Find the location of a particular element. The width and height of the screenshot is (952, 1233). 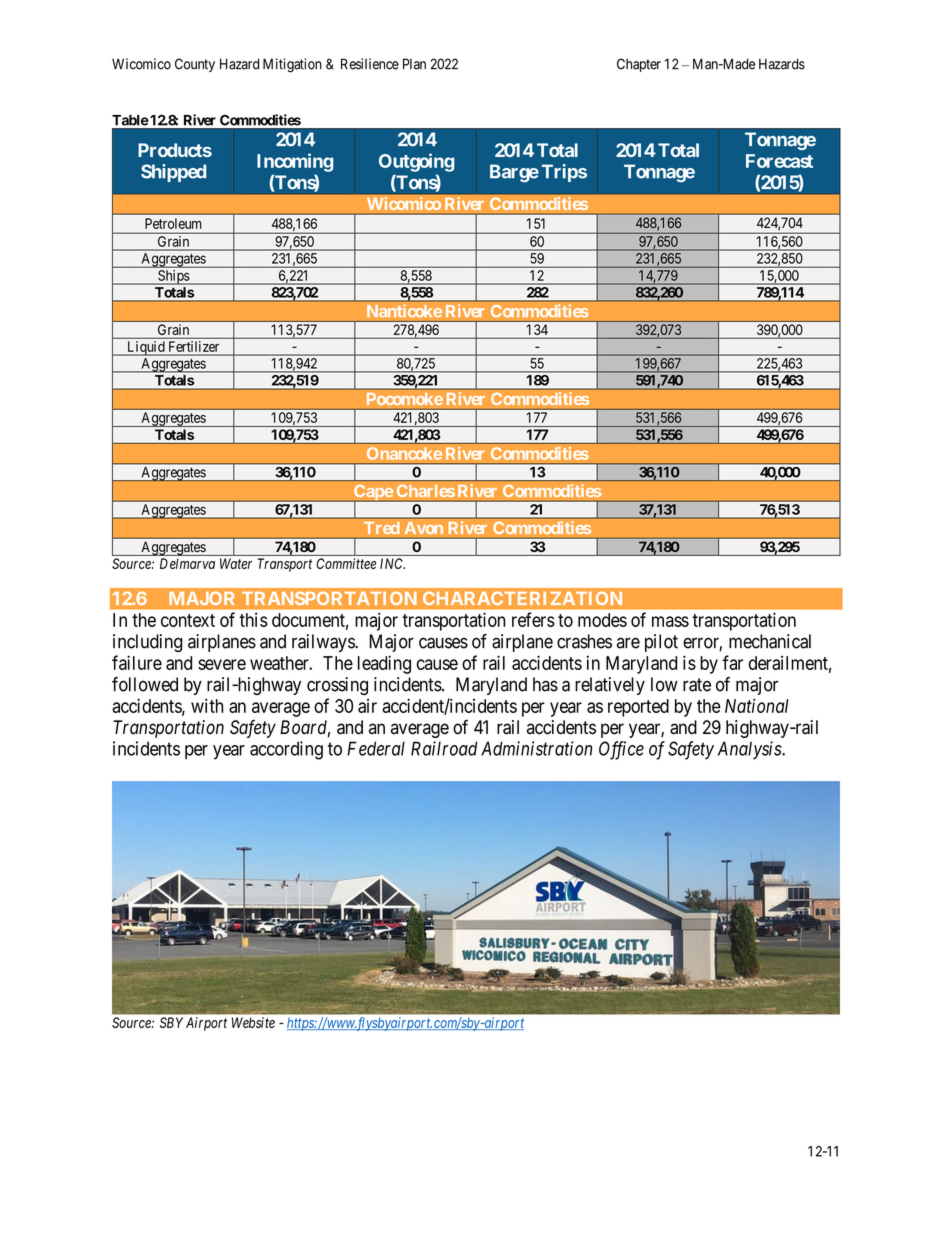

Website is located at coordinates (253, 1022).
